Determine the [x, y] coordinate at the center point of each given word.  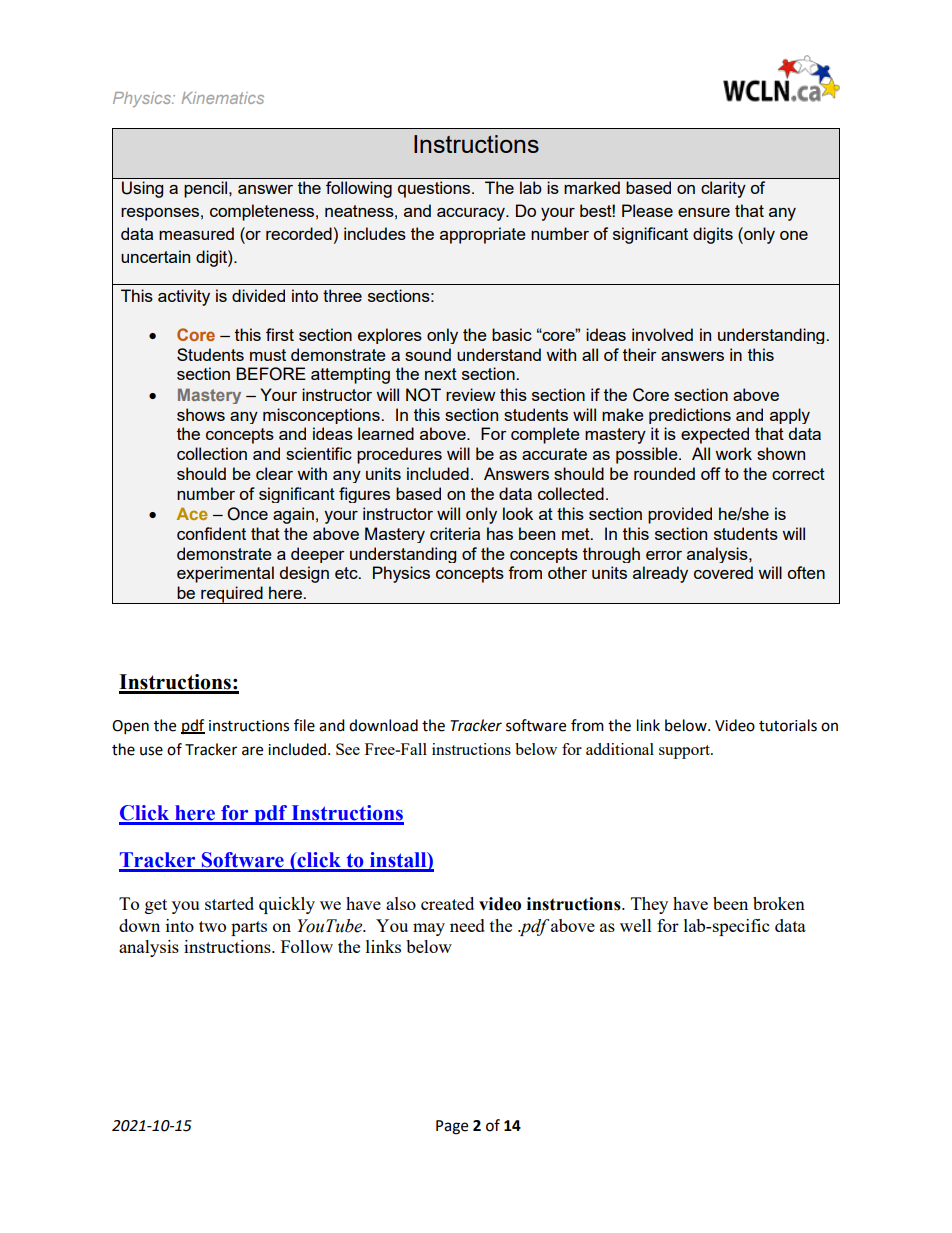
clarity [723, 189]
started [229, 903]
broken [779, 903]
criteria [455, 533]
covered [723, 572]
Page [452, 1127]
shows [201, 414]
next [441, 374]
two [212, 926]
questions [435, 189]
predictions [690, 416]
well [636, 925]
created [447, 903]
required [232, 595]
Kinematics [223, 98]
